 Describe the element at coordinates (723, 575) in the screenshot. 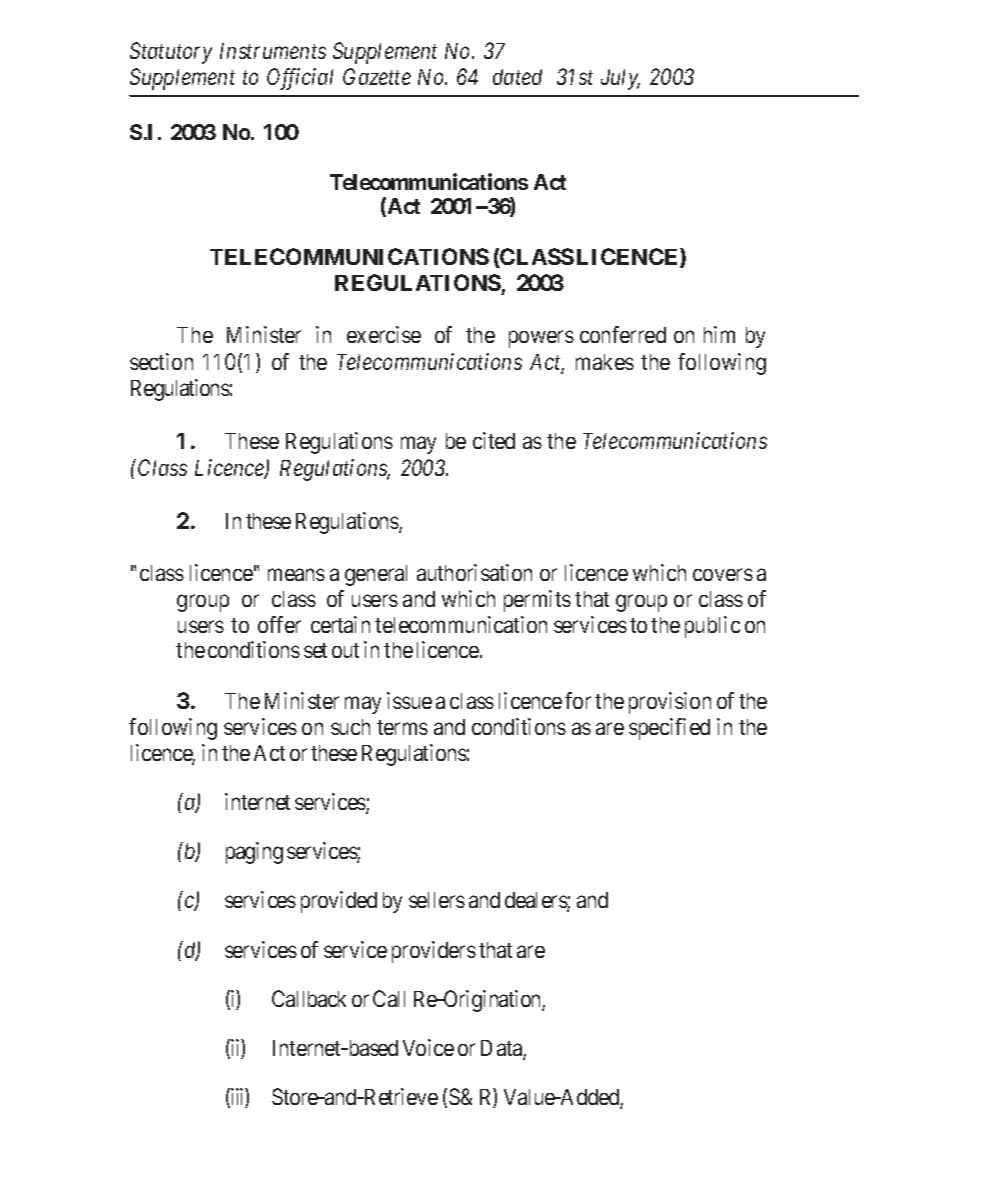

I see `covers` at that location.
